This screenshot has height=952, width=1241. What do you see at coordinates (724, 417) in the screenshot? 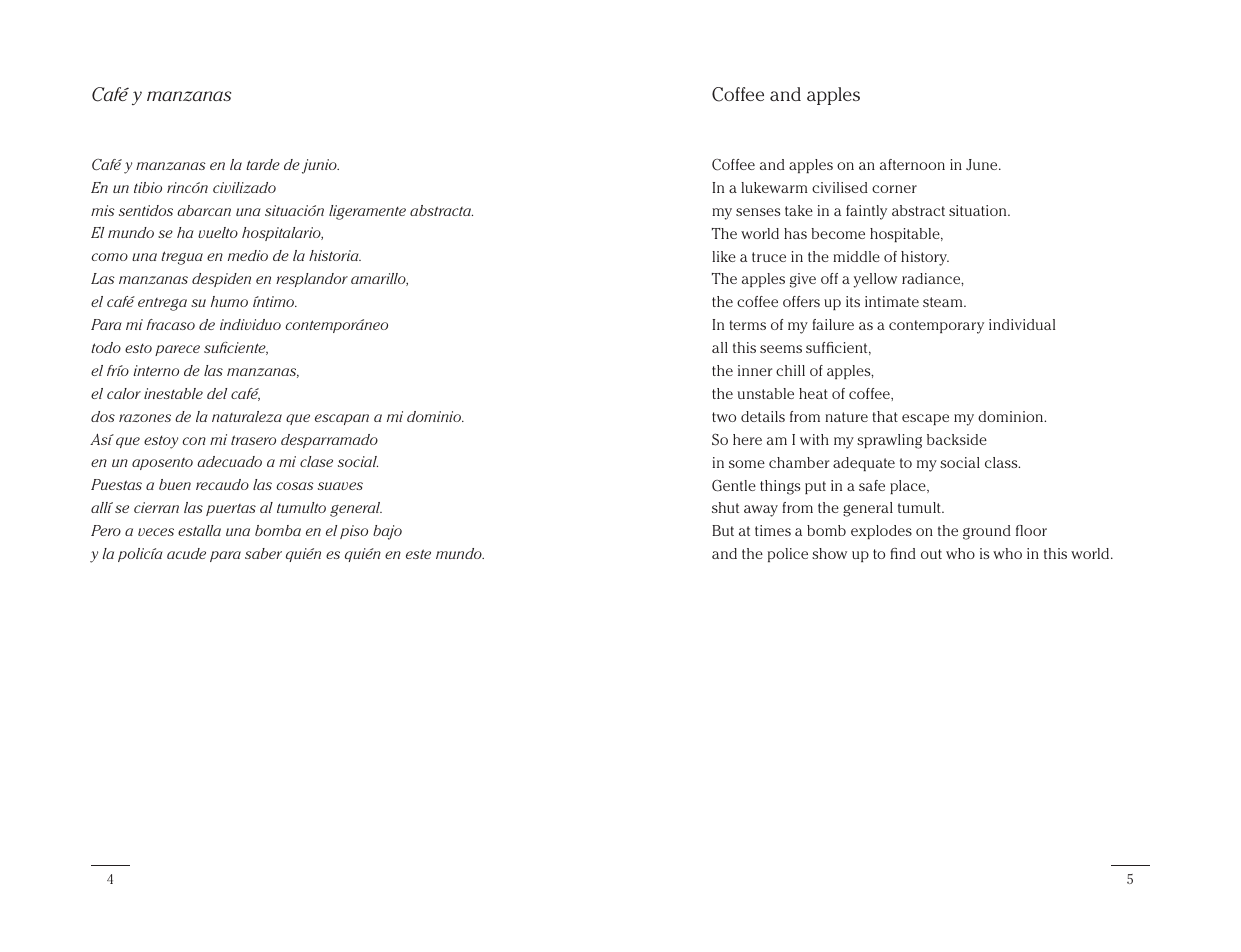
I see `two` at bounding box center [724, 417].
